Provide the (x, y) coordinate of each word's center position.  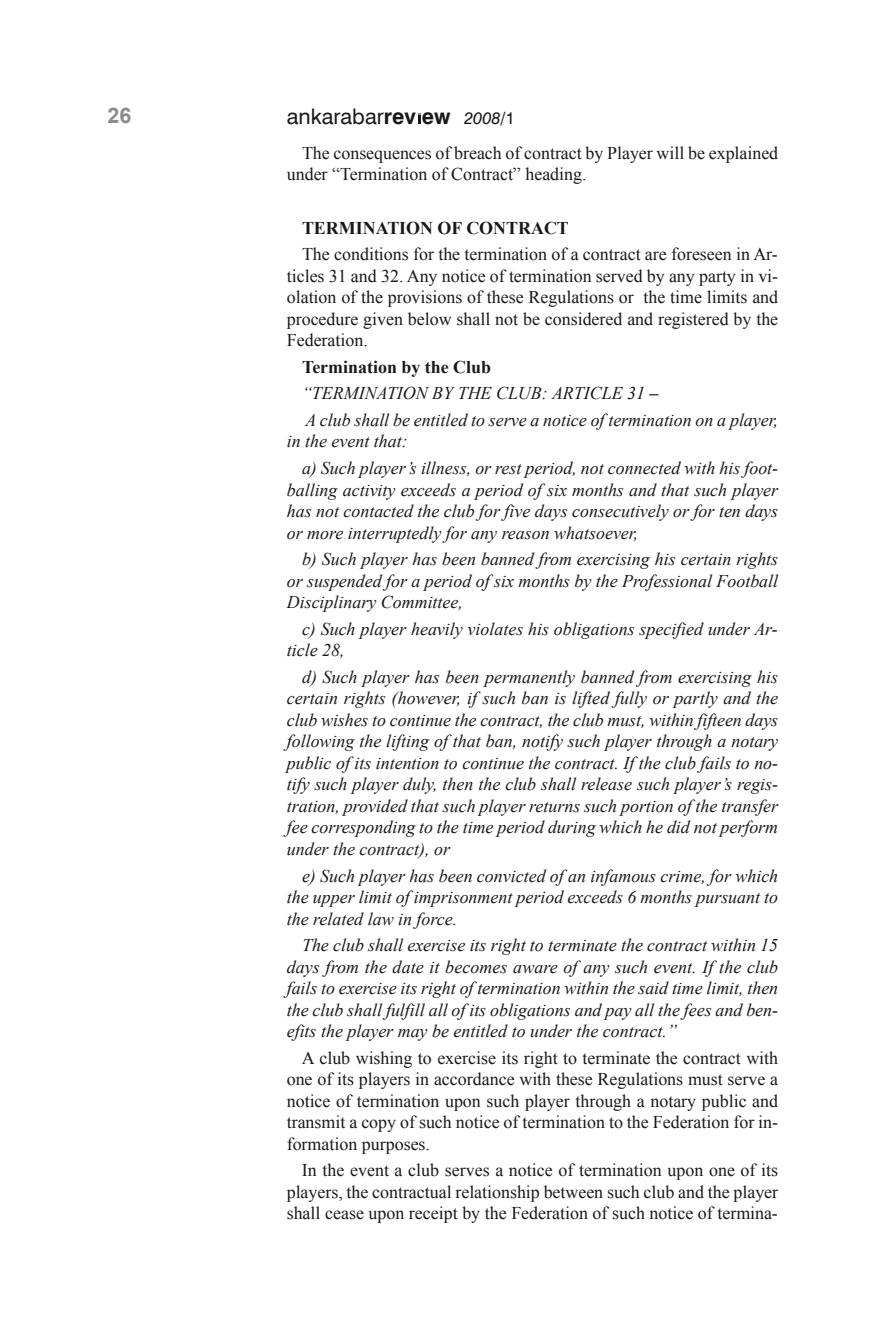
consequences (382, 156)
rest (508, 469)
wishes (344, 720)
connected (644, 468)
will (670, 152)
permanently (529, 678)
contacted (378, 511)
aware (535, 969)
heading (555, 175)
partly (695, 699)
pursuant (727, 900)
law (381, 919)
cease (344, 1215)
